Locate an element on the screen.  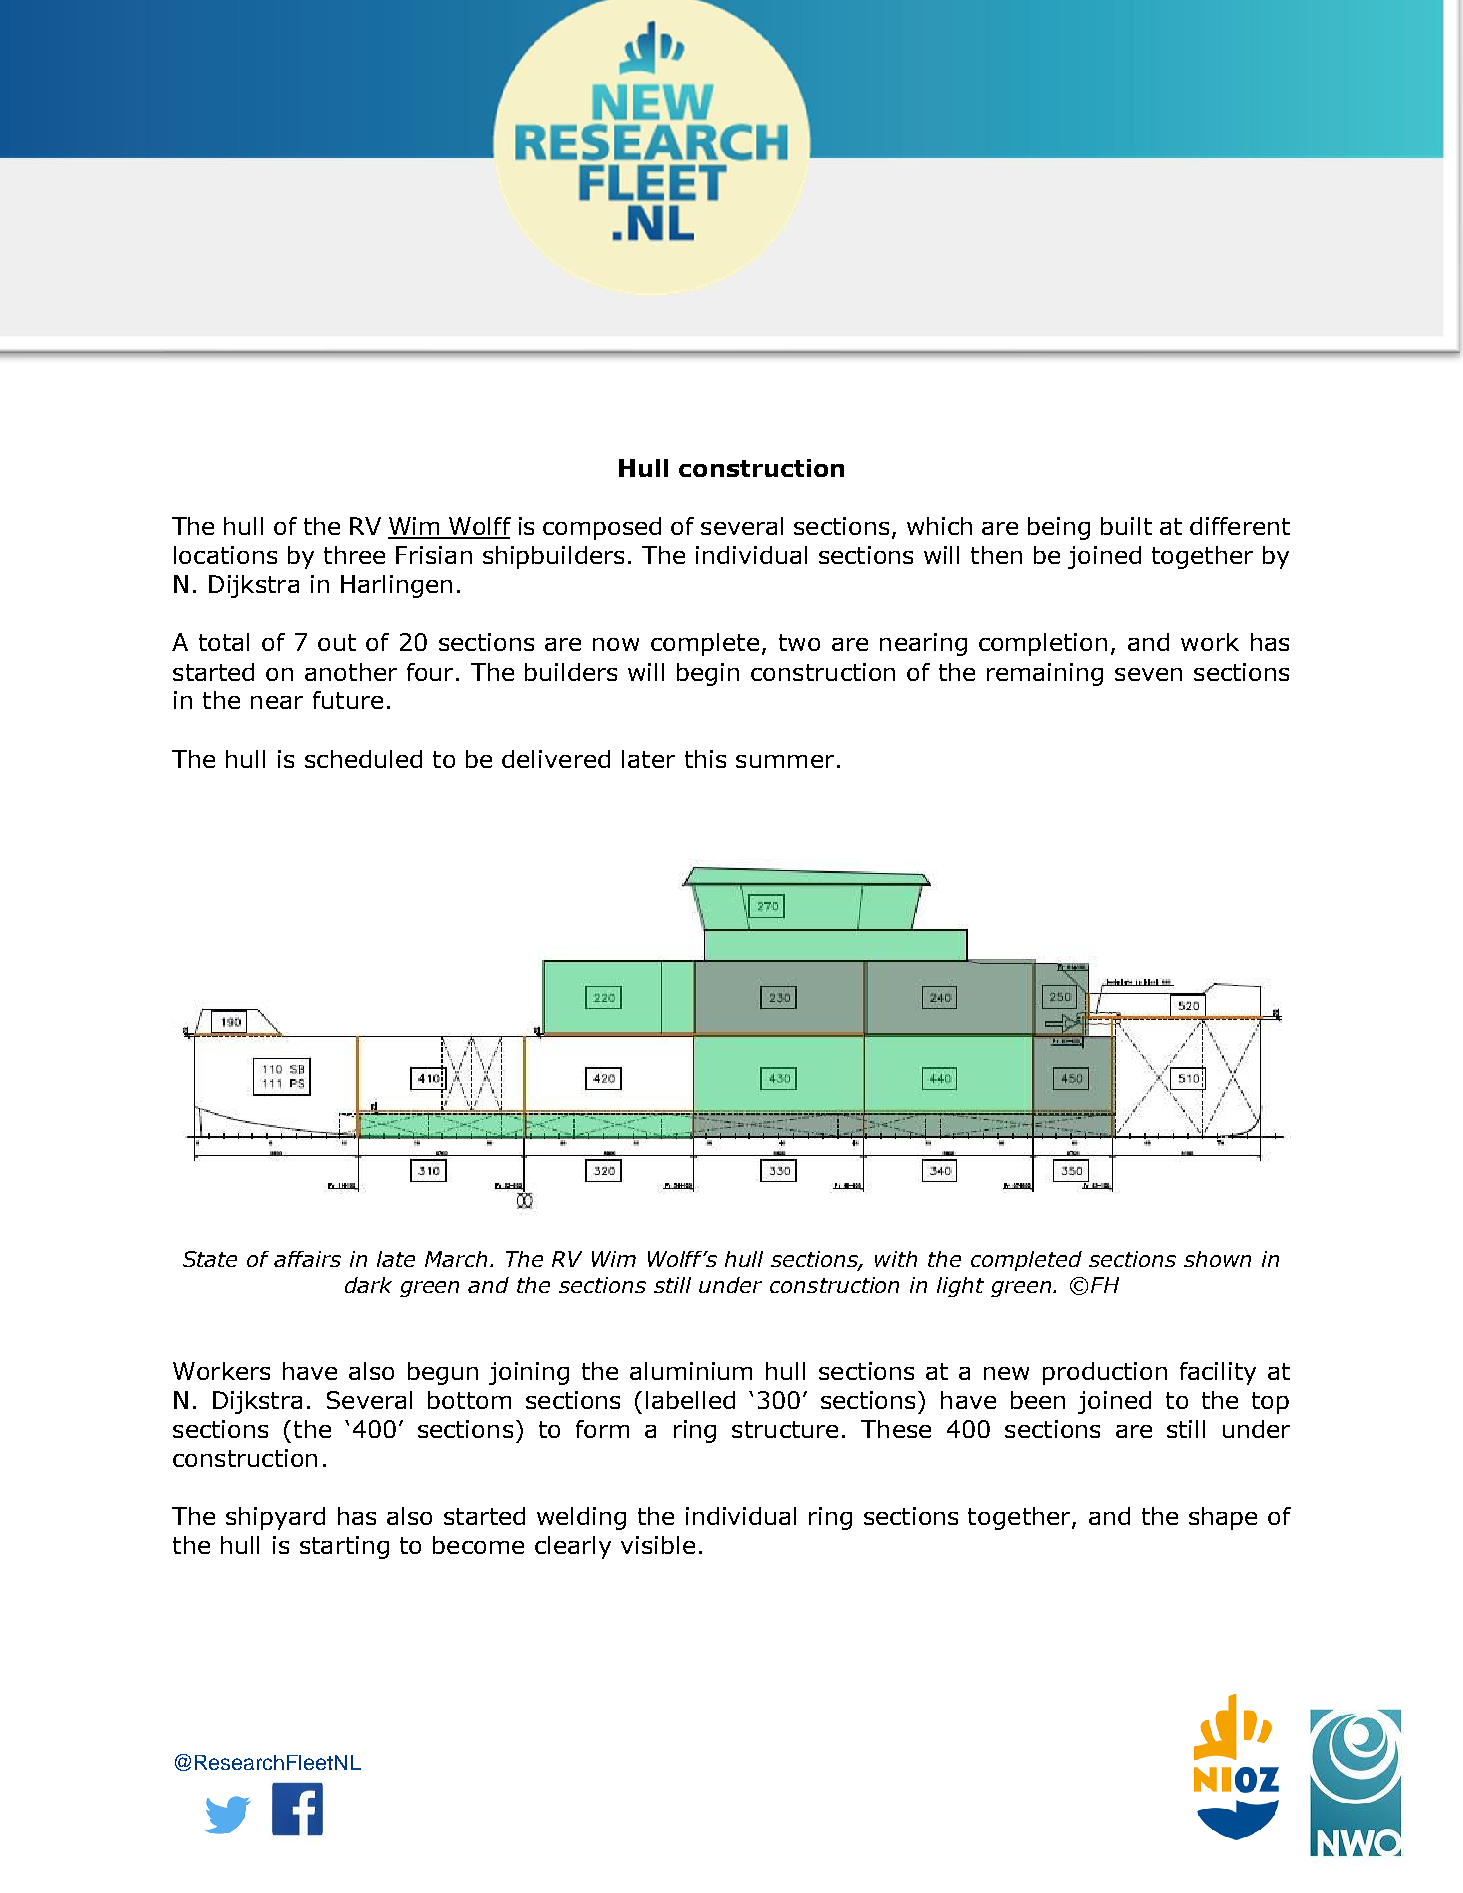
with is located at coordinates (896, 1259).
